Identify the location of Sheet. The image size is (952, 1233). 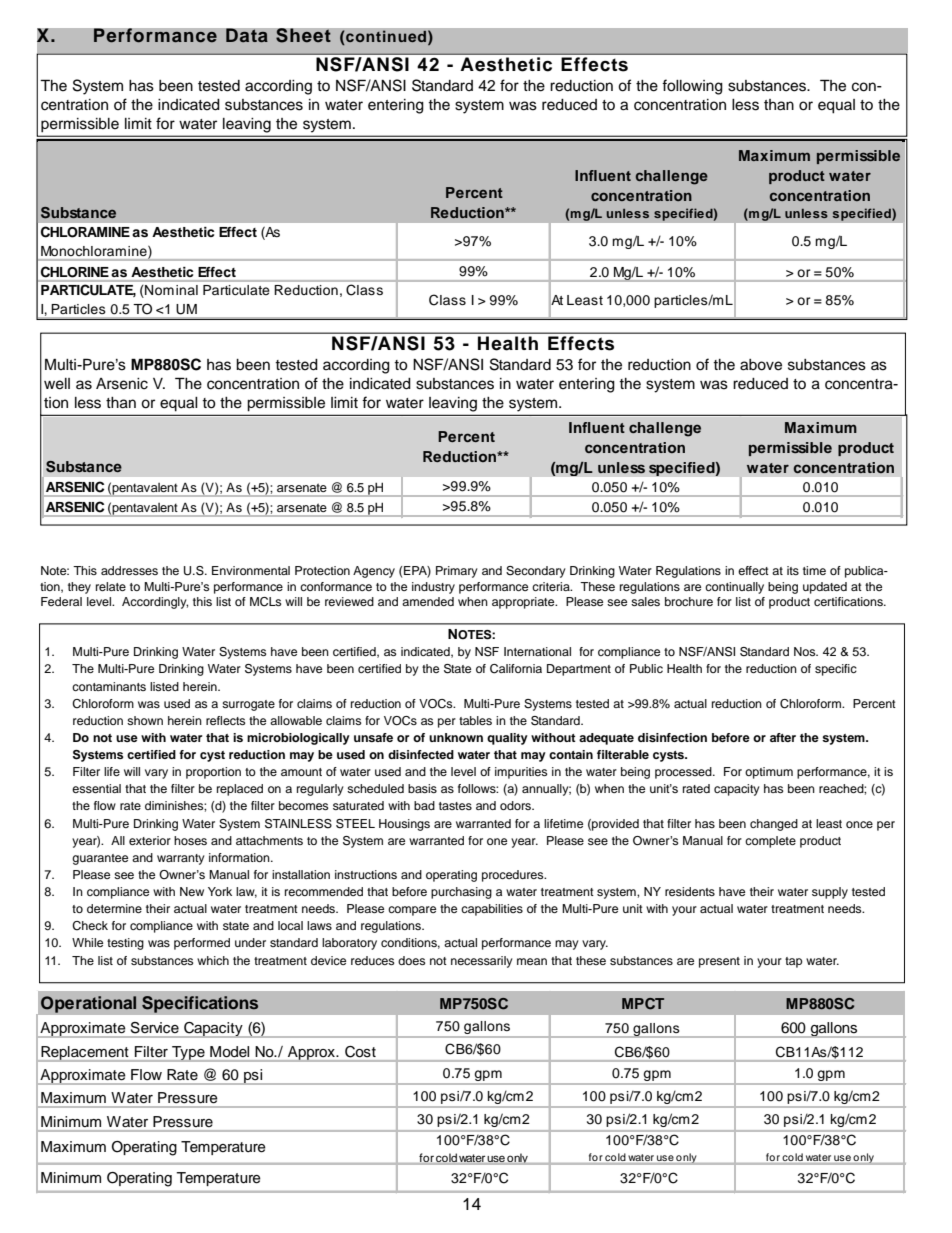
(303, 35).
